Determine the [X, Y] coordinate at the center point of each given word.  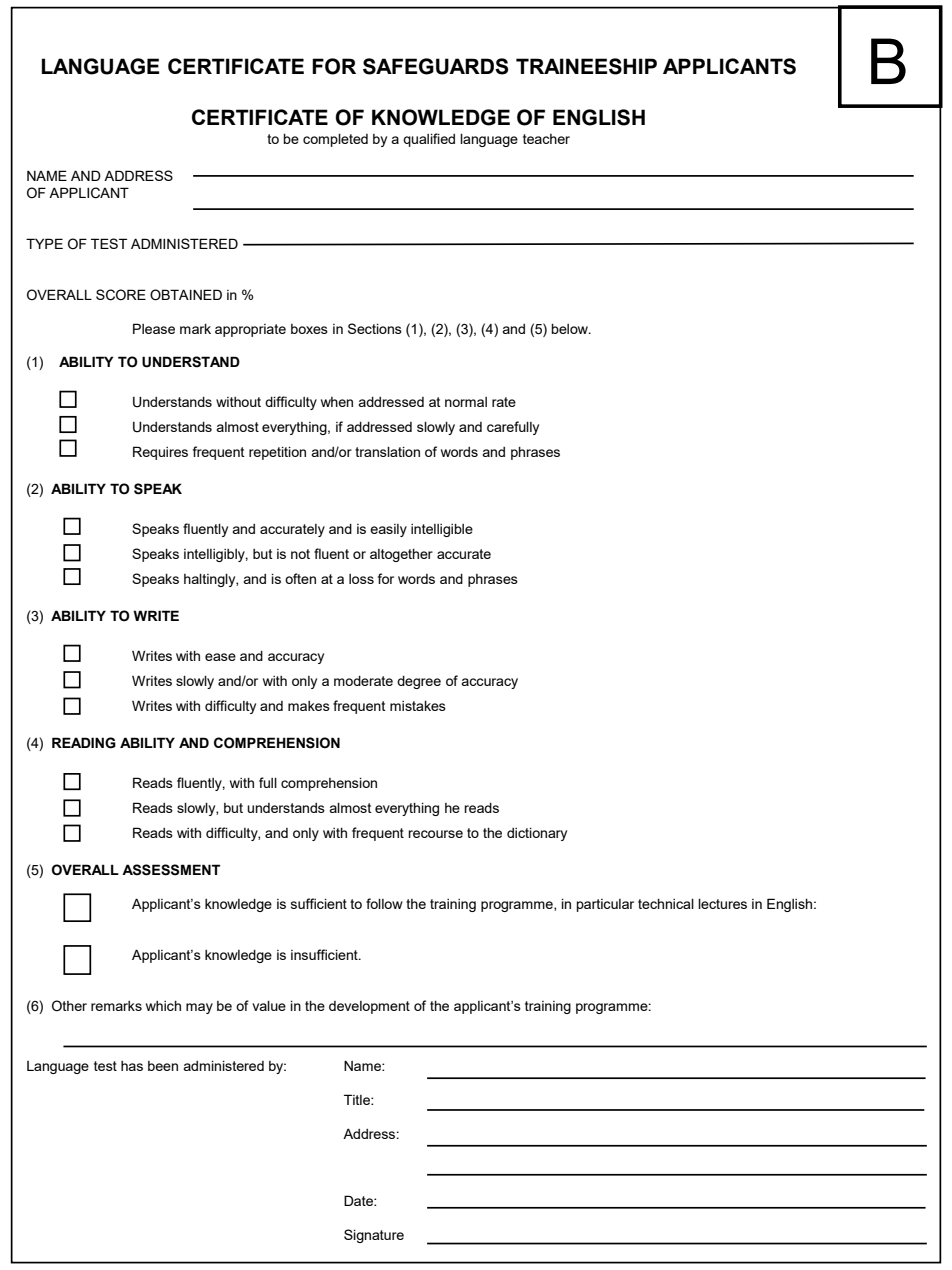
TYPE [44, 243]
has [132, 1066]
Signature [374, 1236]
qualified [429, 140]
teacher [546, 139]
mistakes [418, 706]
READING [84, 743]
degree [419, 682]
